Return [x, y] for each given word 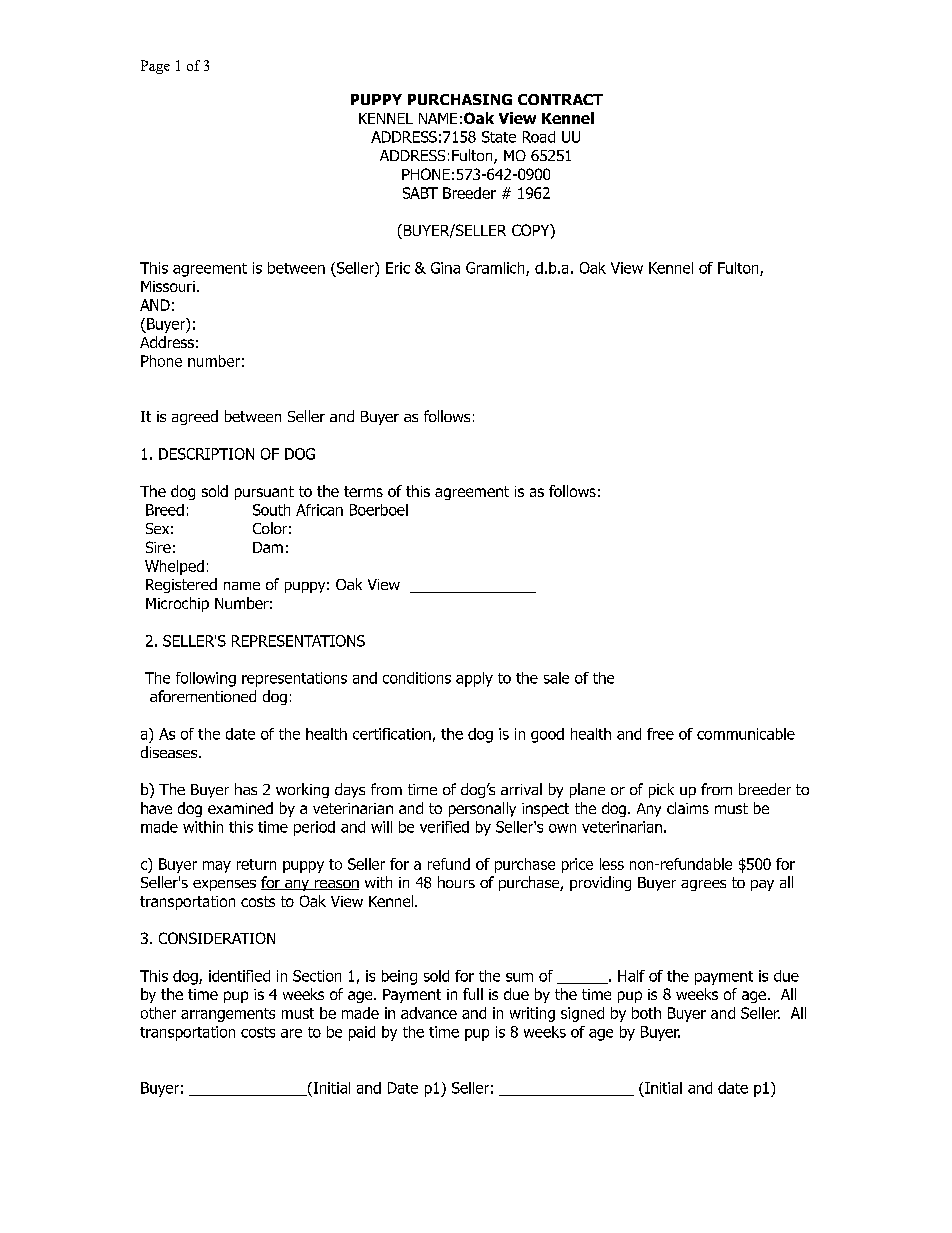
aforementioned [203, 696]
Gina [445, 268]
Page [155, 67]
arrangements [228, 1015]
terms [363, 491]
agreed [195, 417]
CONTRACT [560, 99]
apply [474, 679]
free [660, 734]
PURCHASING [460, 99]
